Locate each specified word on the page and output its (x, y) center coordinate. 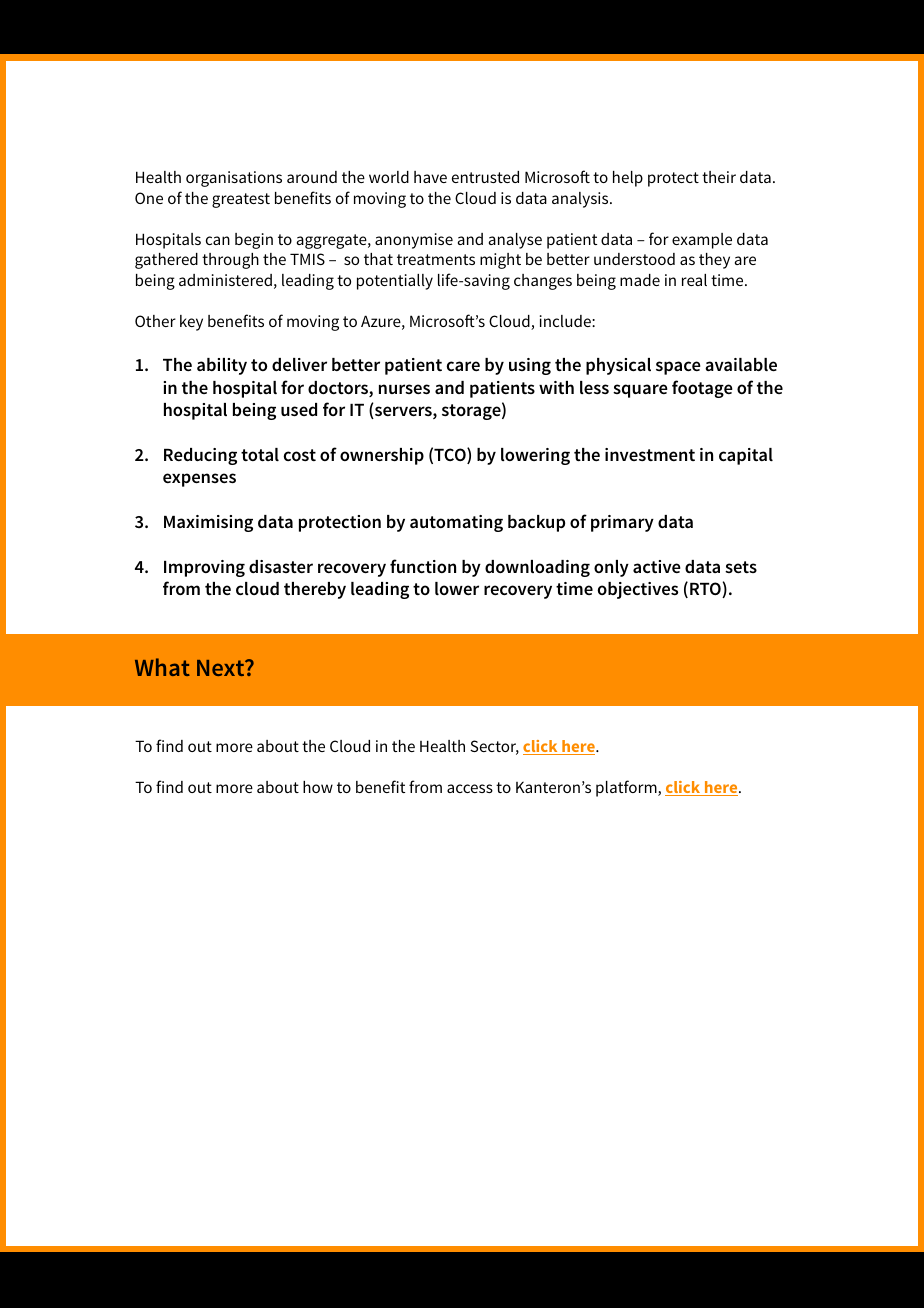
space (678, 368)
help (628, 179)
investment (650, 454)
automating (456, 523)
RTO (706, 590)
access (470, 788)
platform (627, 788)
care (463, 366)
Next (222, 668)
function (423, 566)
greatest (241, 200)
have (430, 177)
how (318, 787)
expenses (199, 480)
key (191, 323)
